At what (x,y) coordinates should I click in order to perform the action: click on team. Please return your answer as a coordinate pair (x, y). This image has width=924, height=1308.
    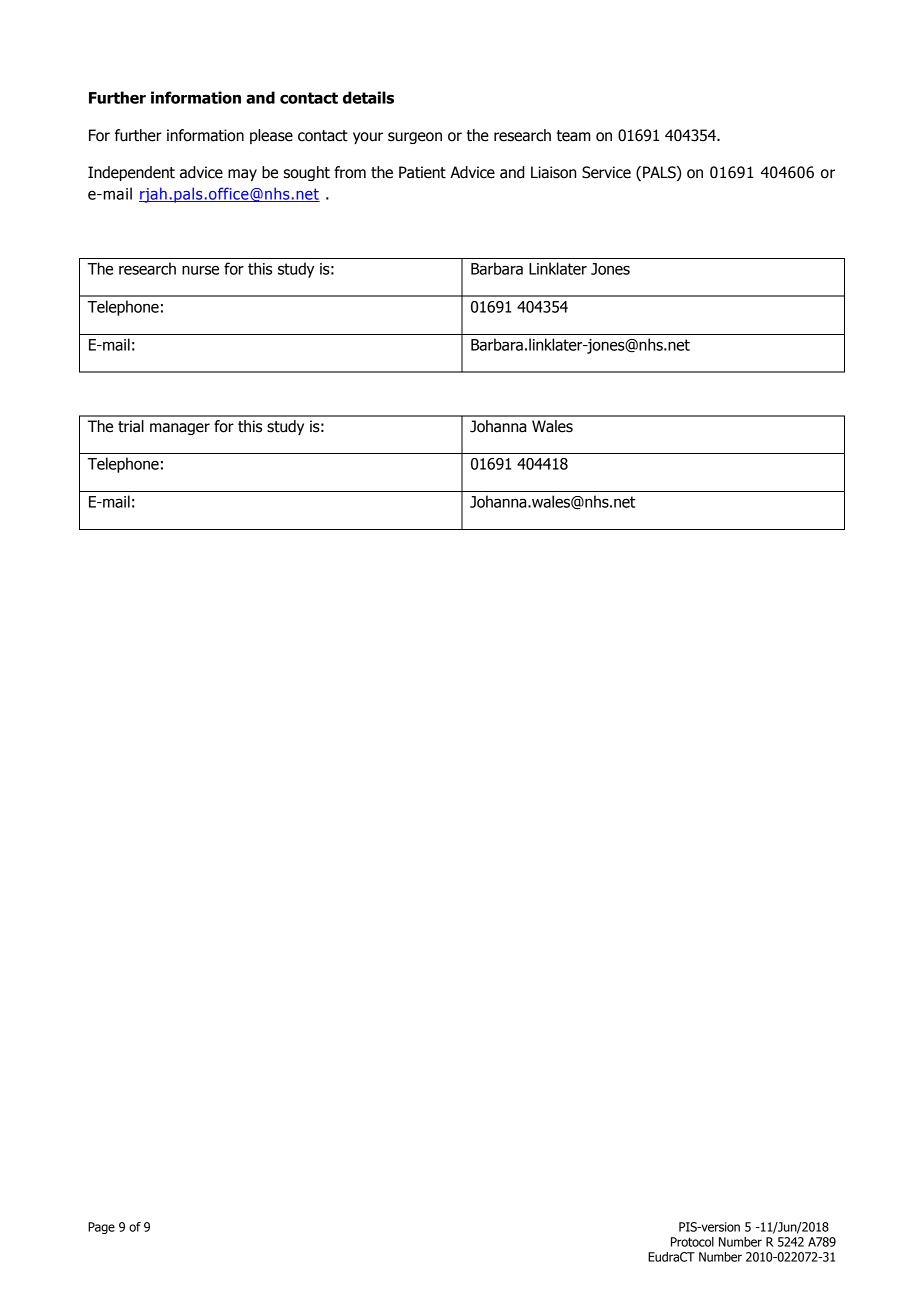
    Looking at the image, I should click on (574, 136).
